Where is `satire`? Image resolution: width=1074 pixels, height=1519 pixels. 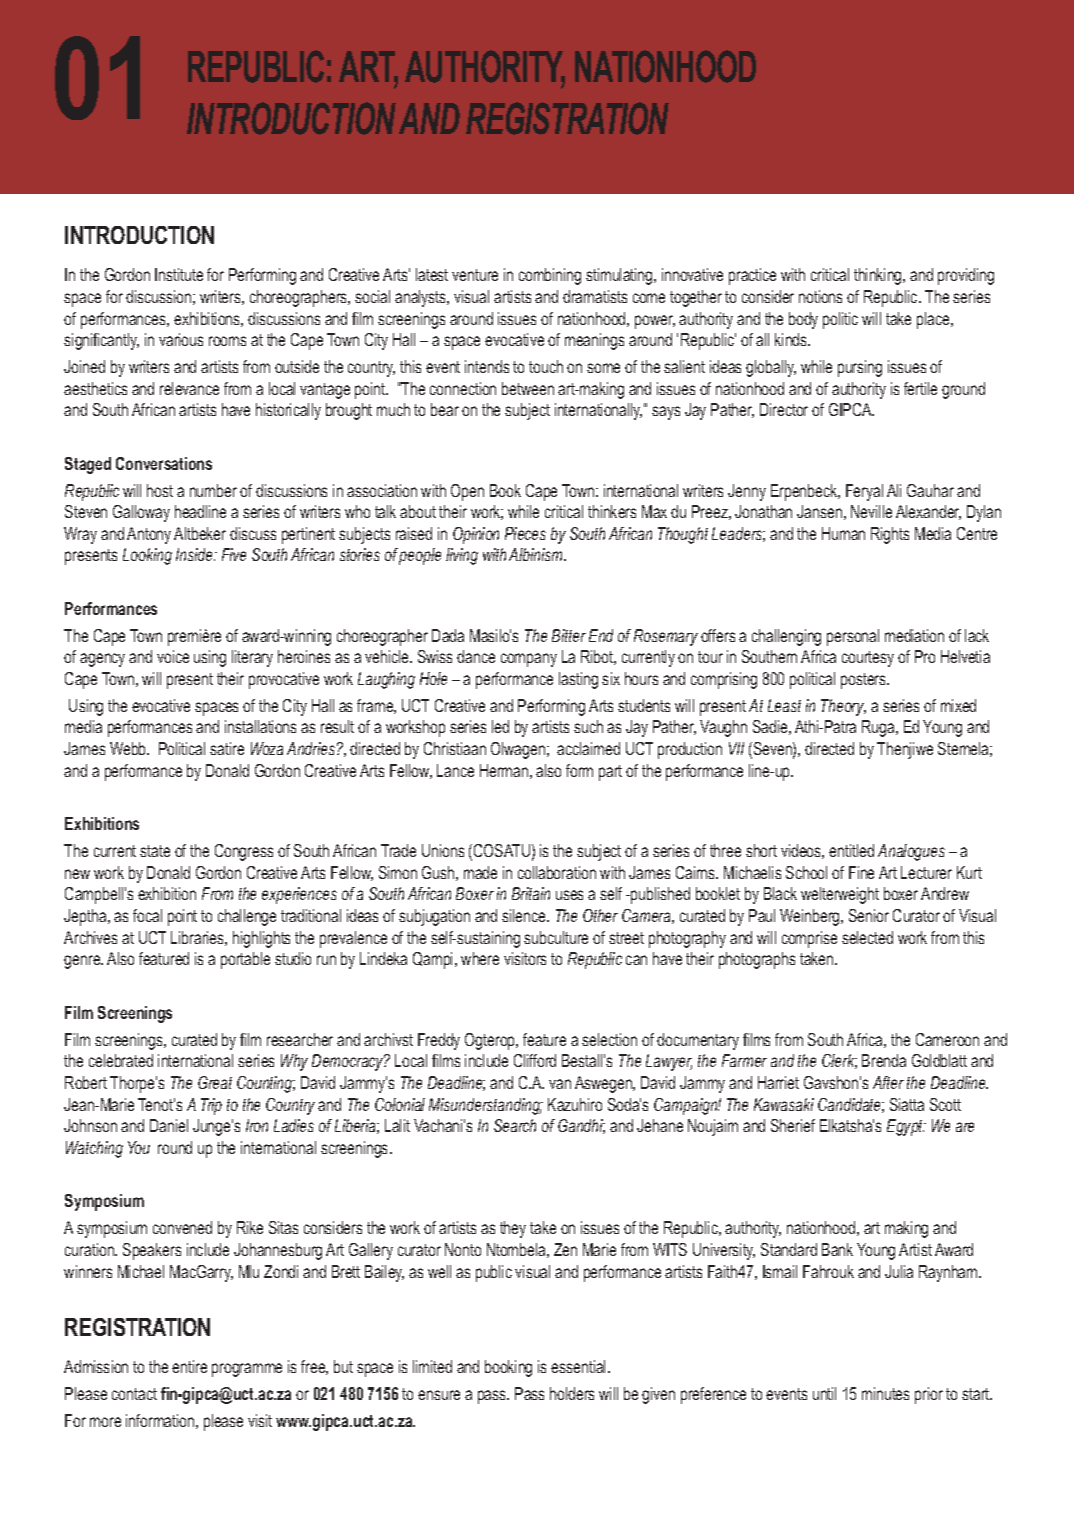 satire is located at coordinates (227, 748).
